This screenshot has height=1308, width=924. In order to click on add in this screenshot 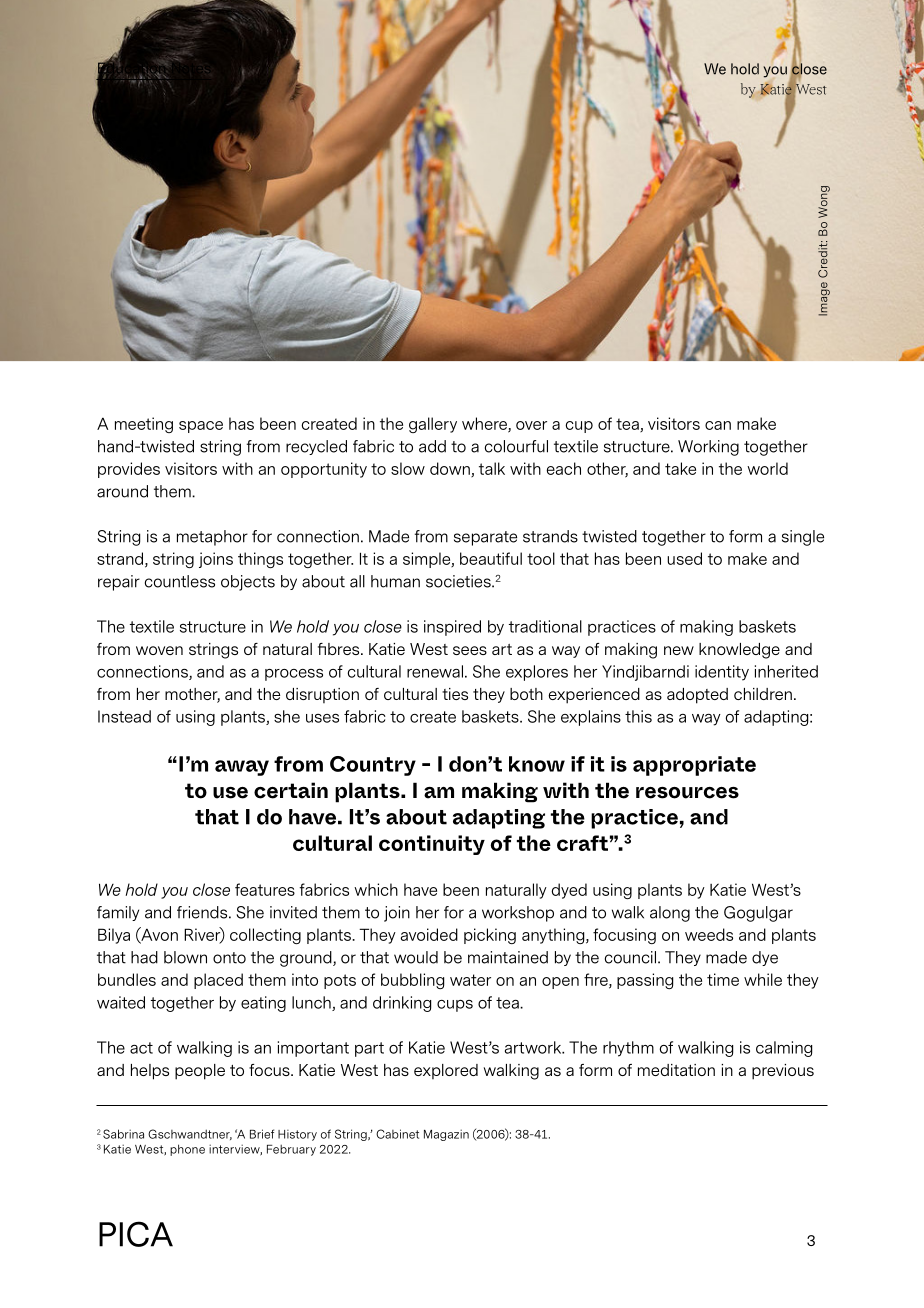, I will do `click(432, 446)`.
